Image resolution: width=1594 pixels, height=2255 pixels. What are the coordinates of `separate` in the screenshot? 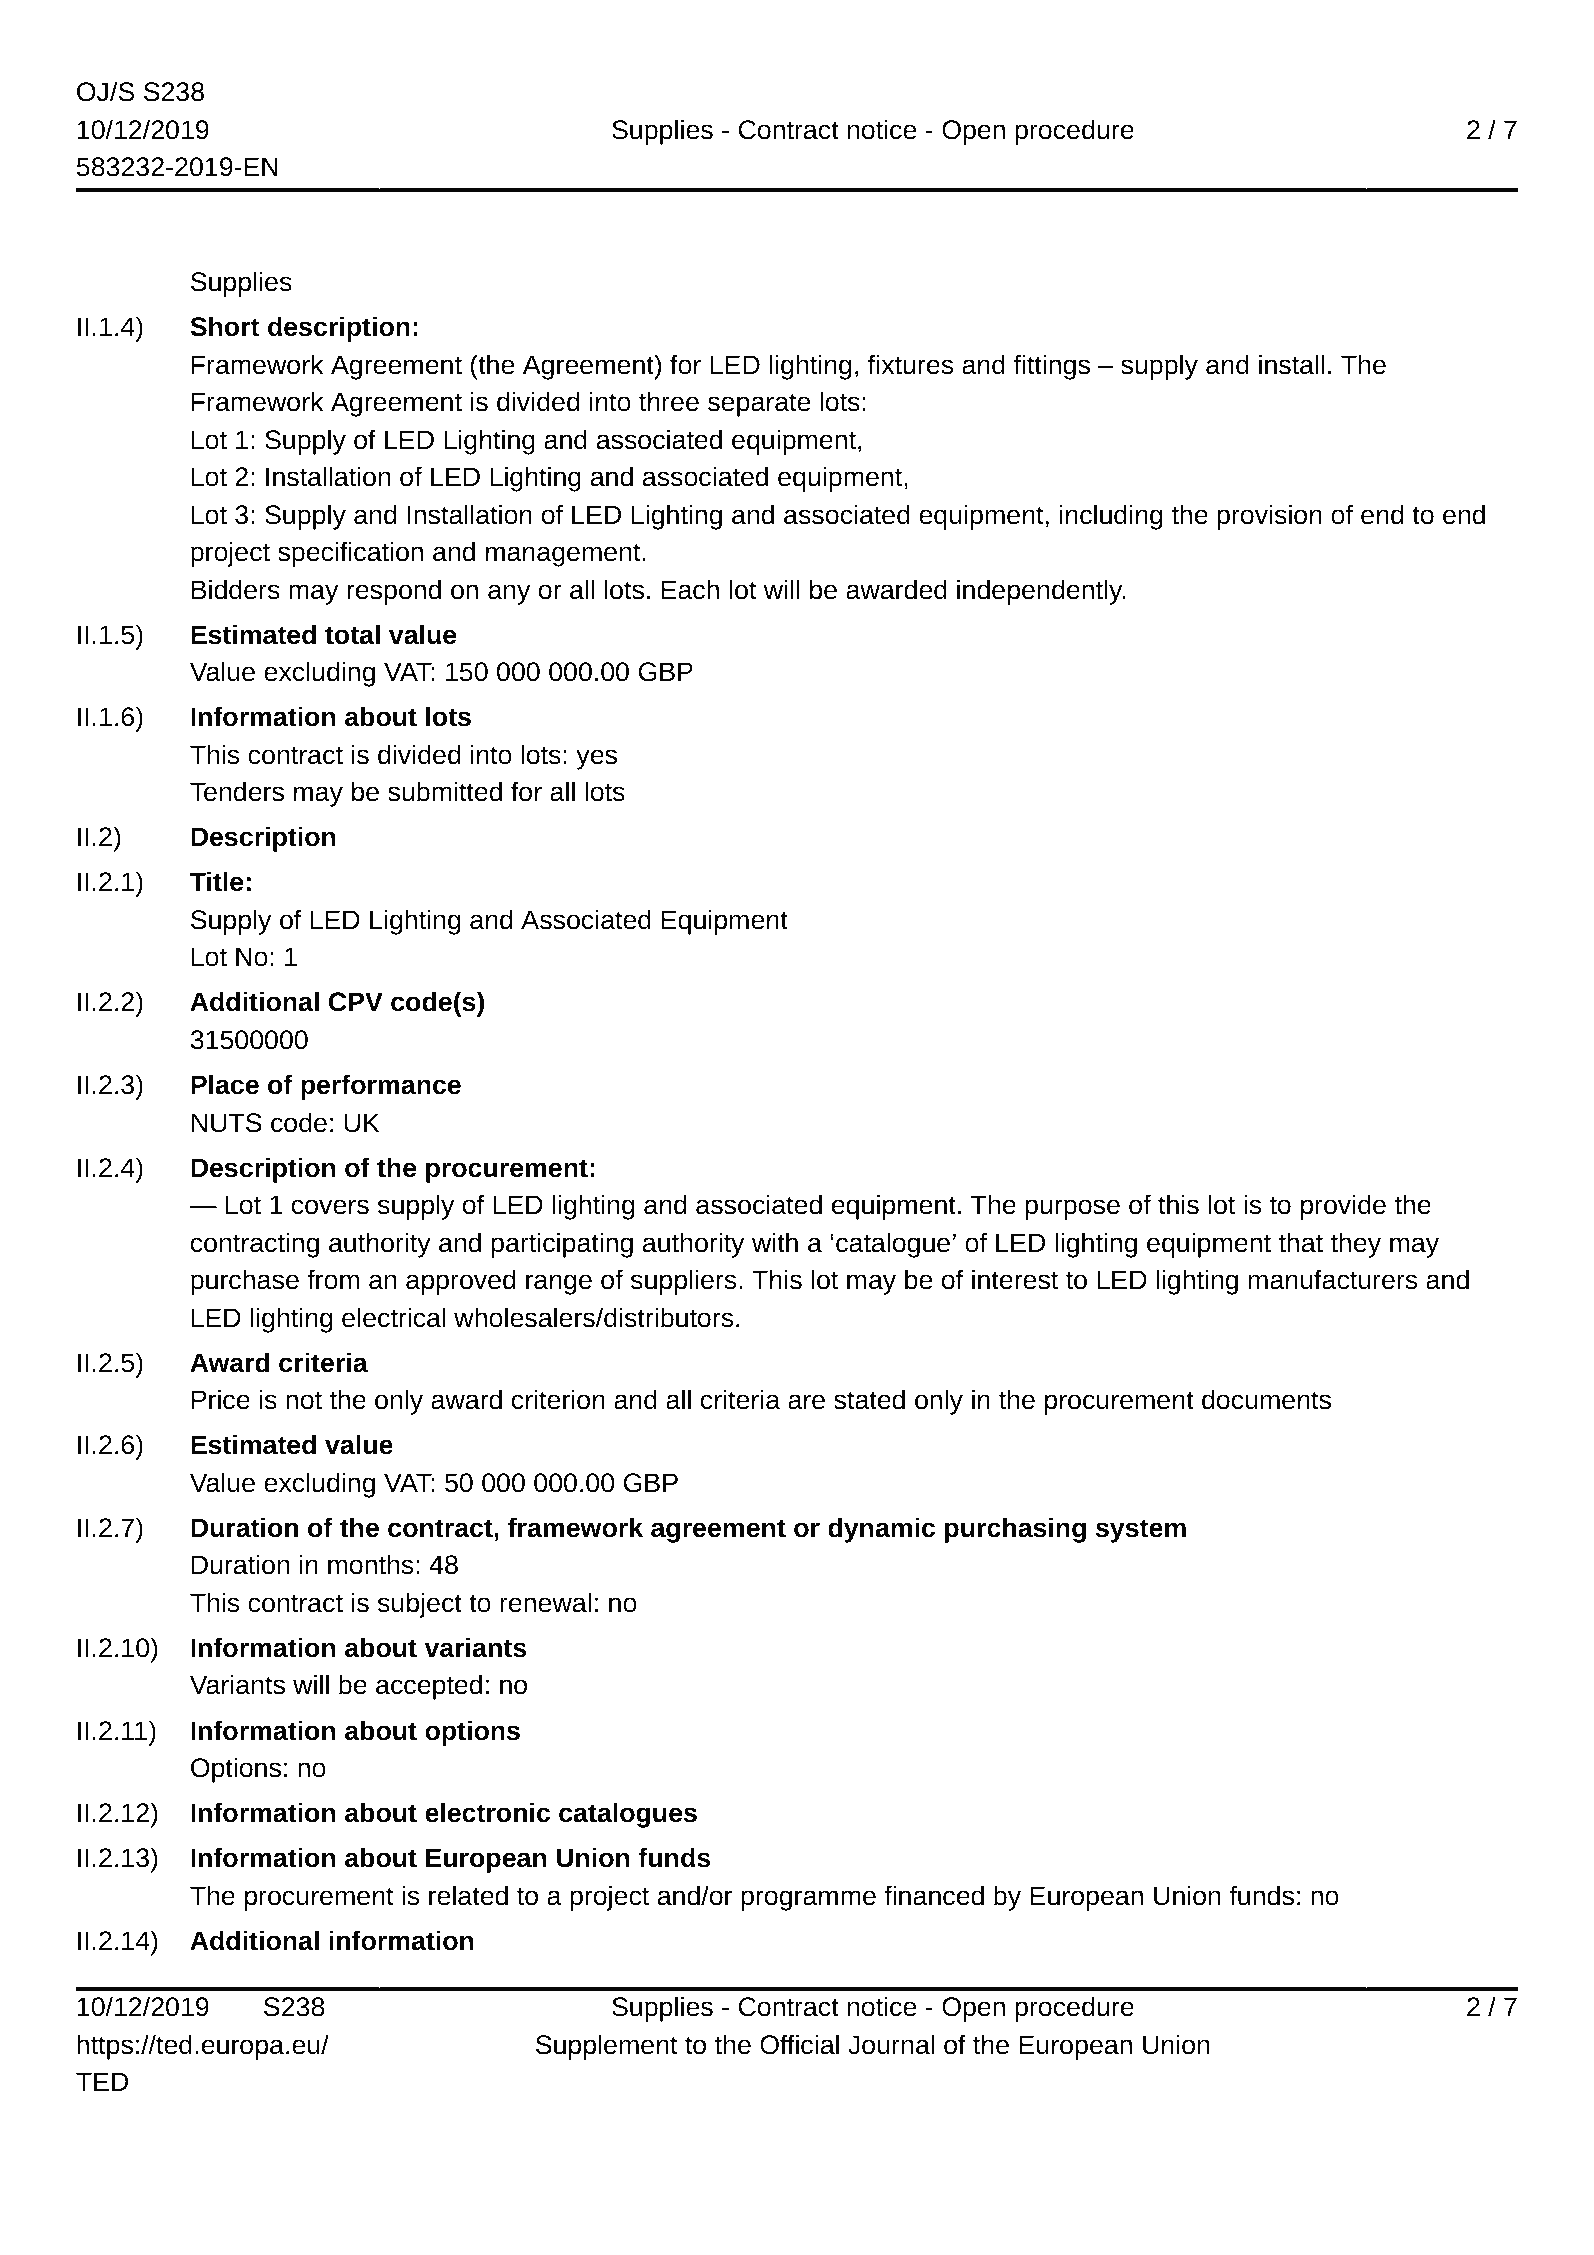 It's located at (759, 405).
